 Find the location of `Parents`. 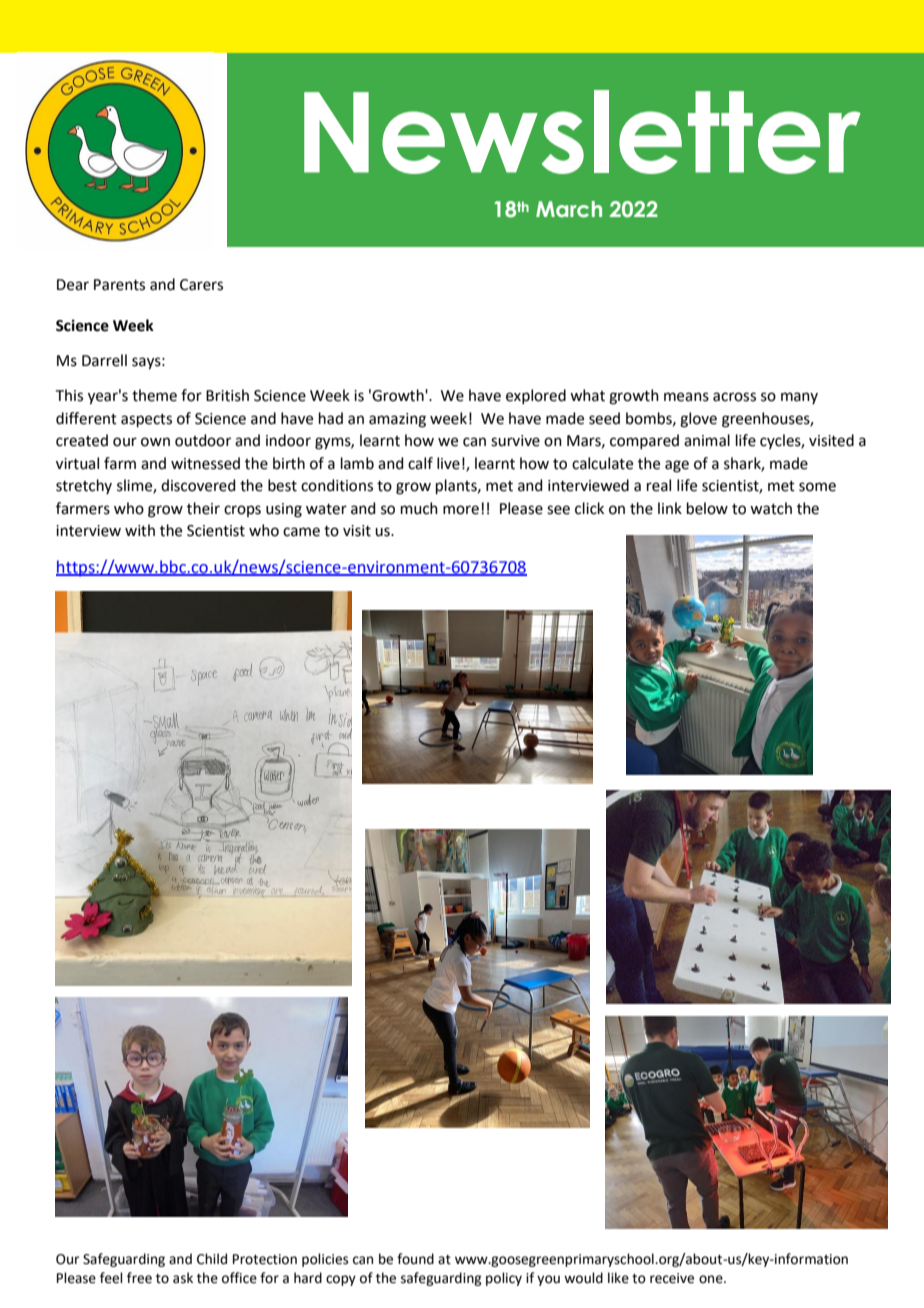

Parents is located at coordinates (119, 285).
